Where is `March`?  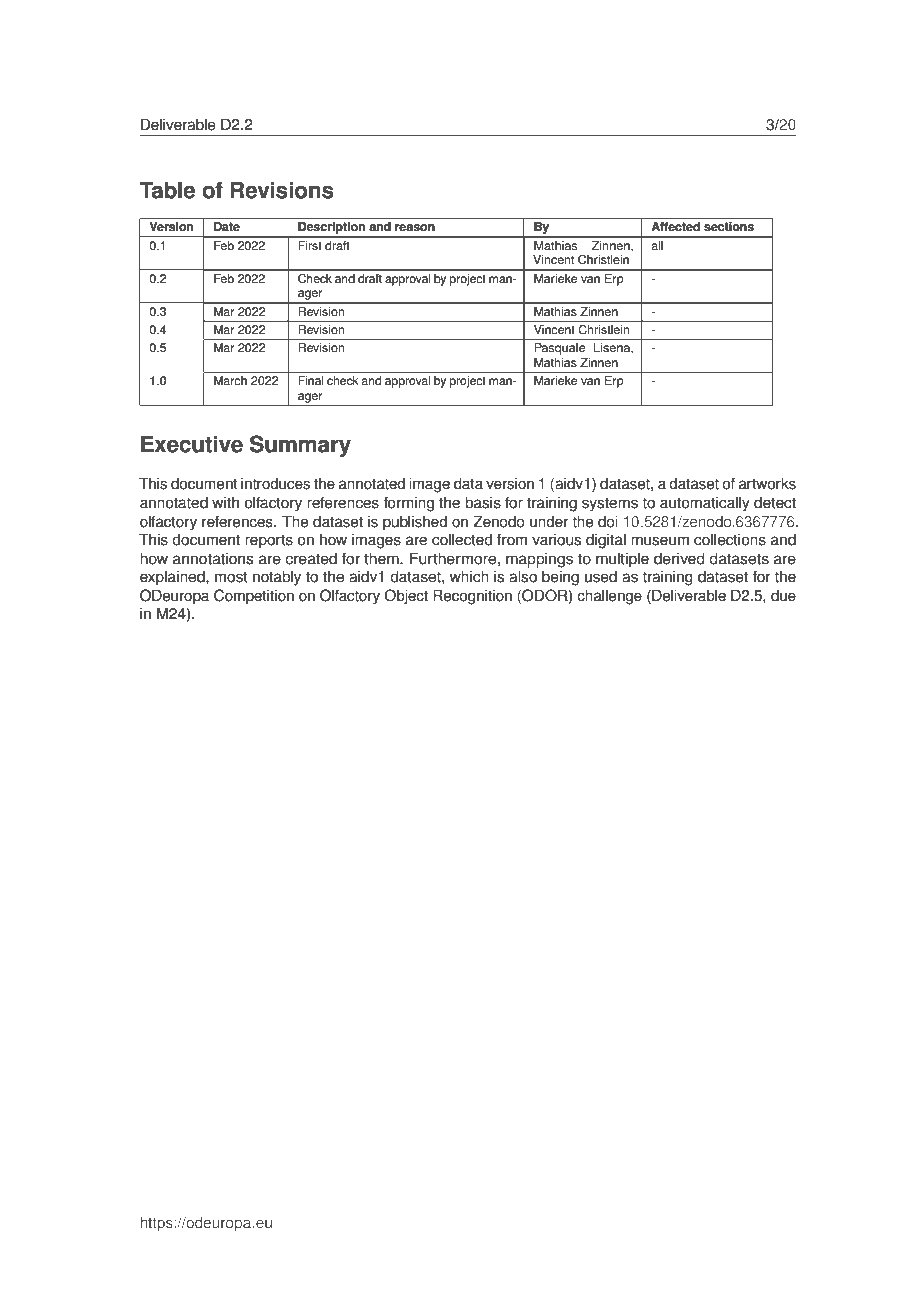 March is located at coordinates (230, 381).
